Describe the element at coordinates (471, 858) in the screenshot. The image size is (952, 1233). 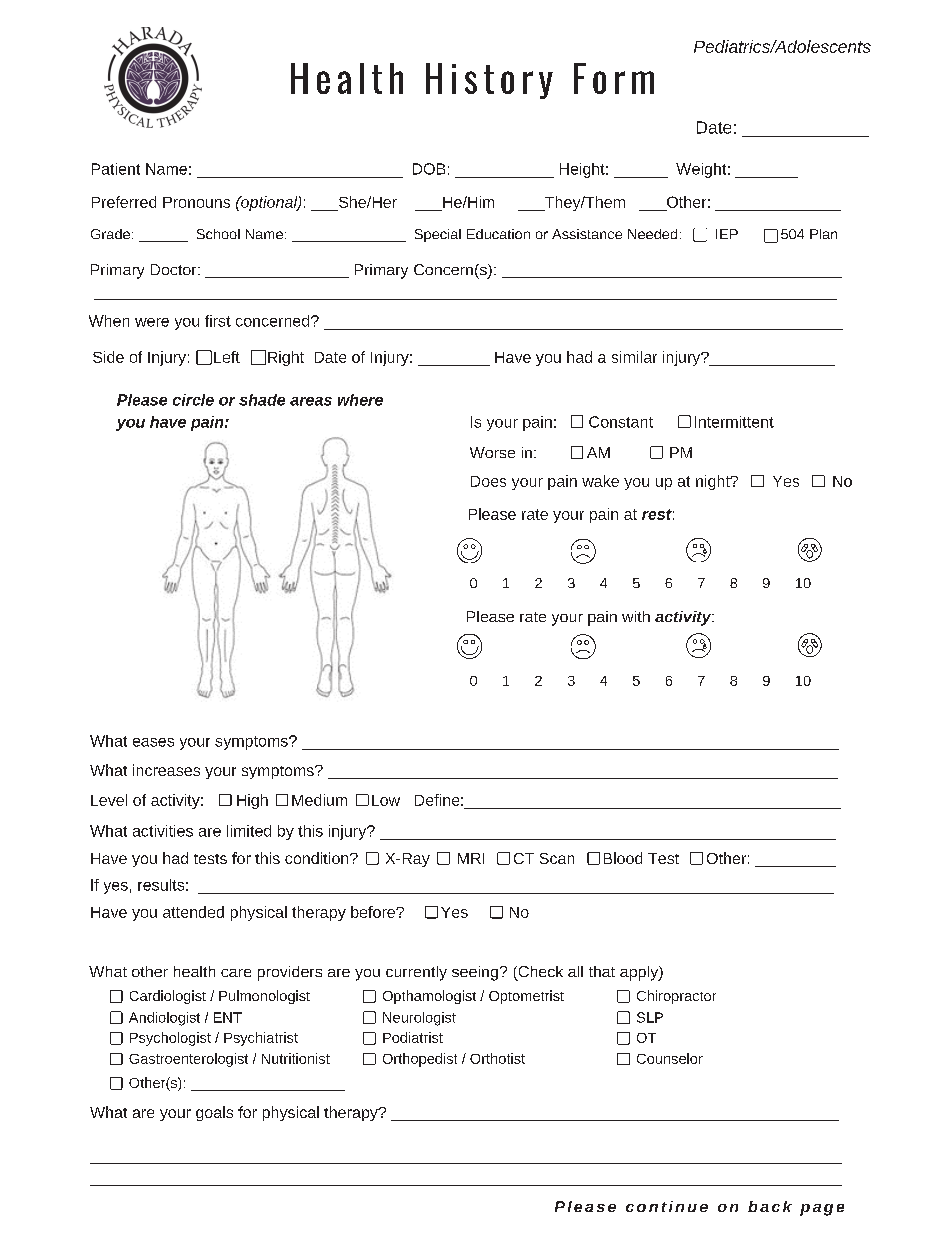
I see `MRI` at that location.
